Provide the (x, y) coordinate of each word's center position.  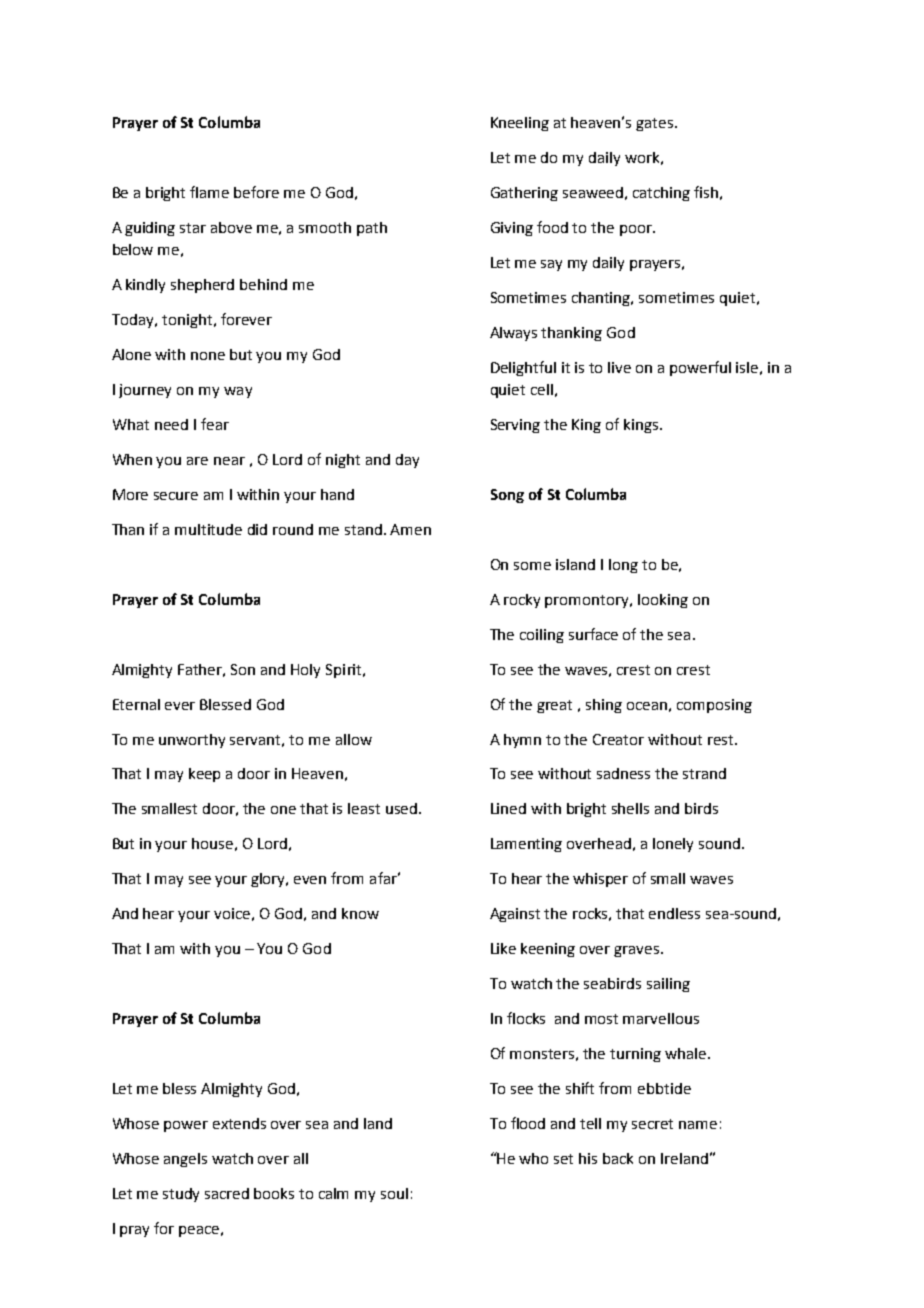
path (372, 229)
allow (354, 739)
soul (394, 1193)
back (618, 1158)
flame (209, 192)
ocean (647, 706)
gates (656, 124)
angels (185, 1160)
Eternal (136, 704)
